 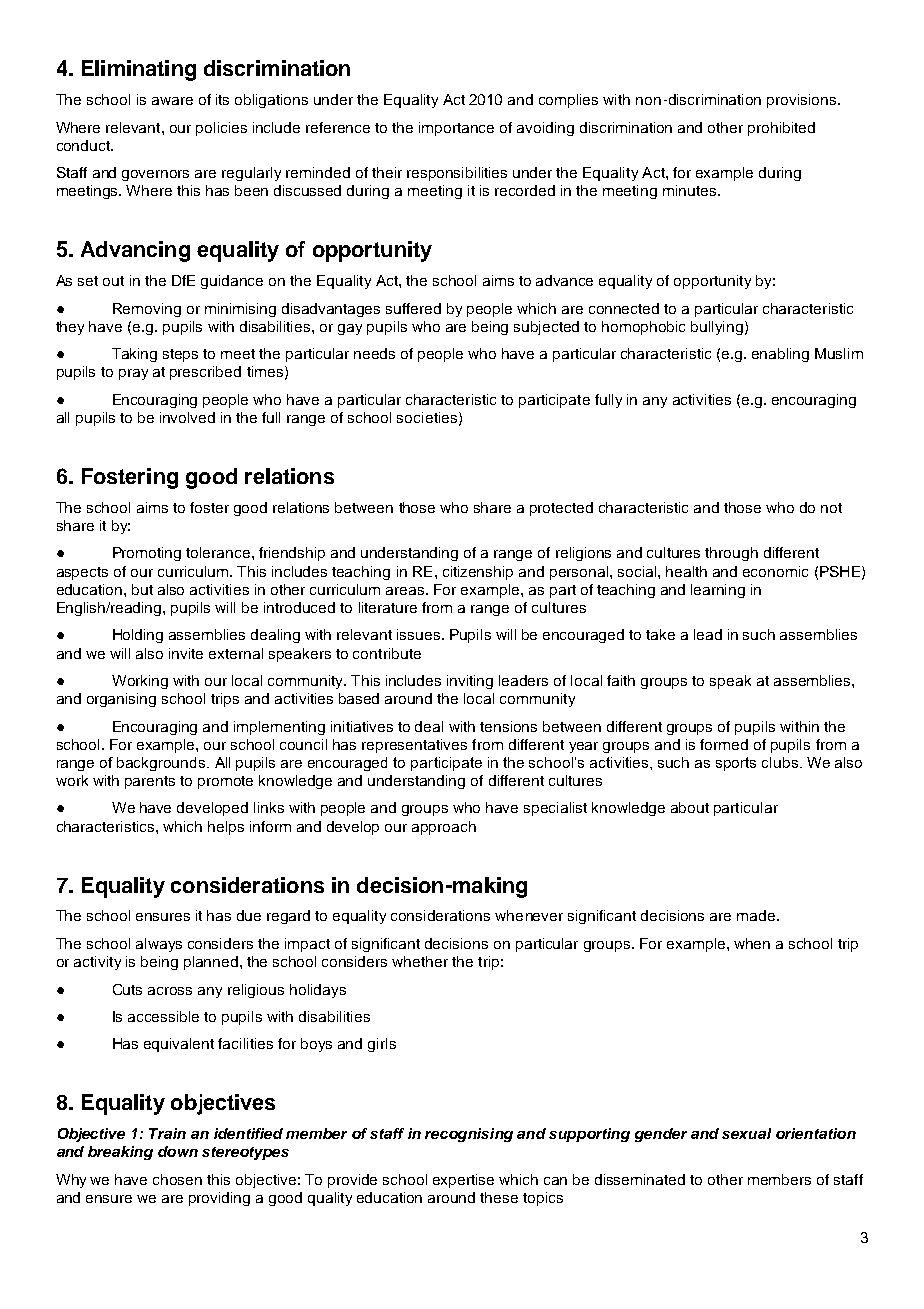 What do you see at coordinates (418, 634) in the screenshot?
I see `issues` at bounding box center [418, 634].
